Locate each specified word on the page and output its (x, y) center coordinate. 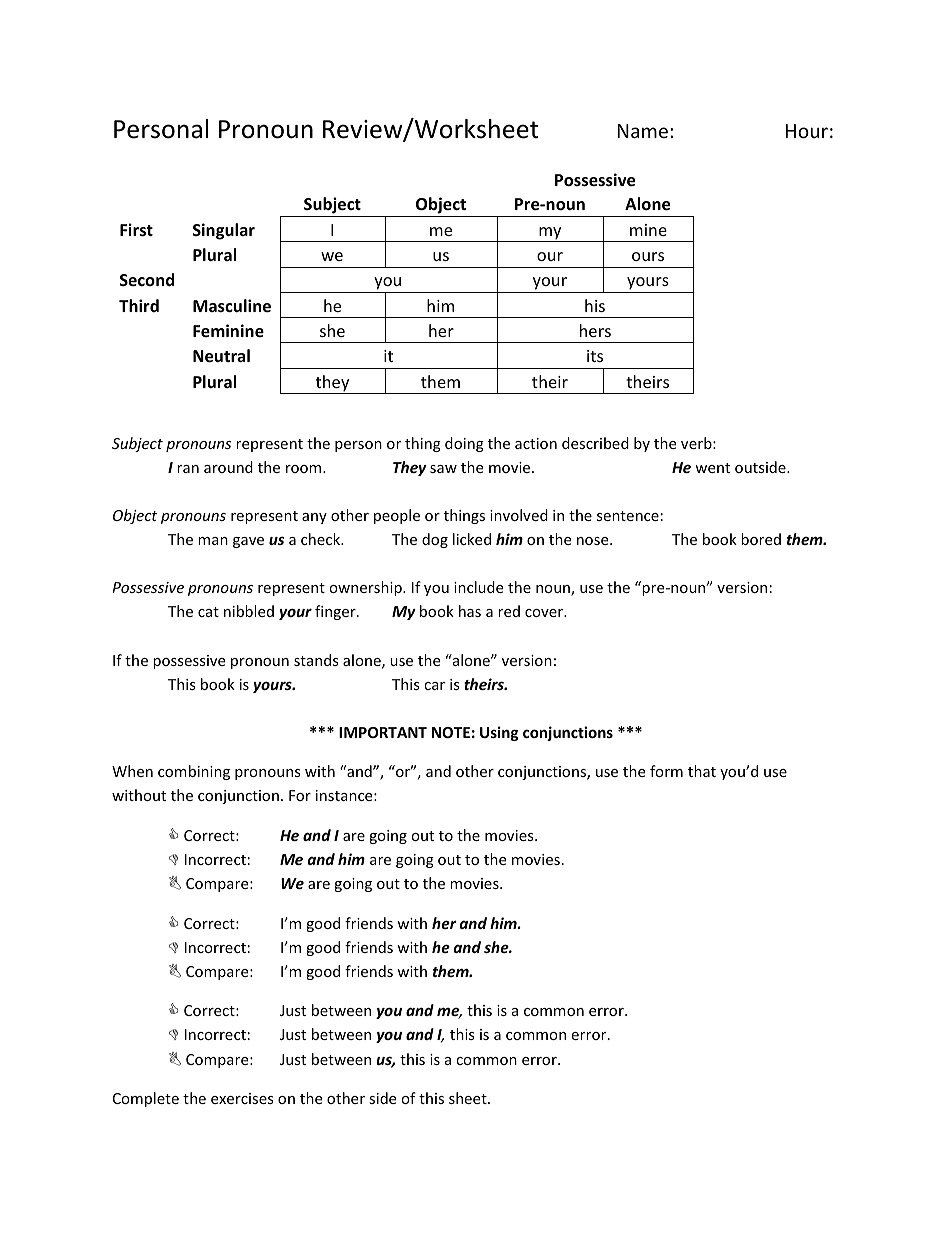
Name (643, 131)
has (470, 611)
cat (208, 612)
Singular (224, 231)
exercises (242, 1098)
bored (761, 539)
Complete (146, 1099)
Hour (807, 131)
